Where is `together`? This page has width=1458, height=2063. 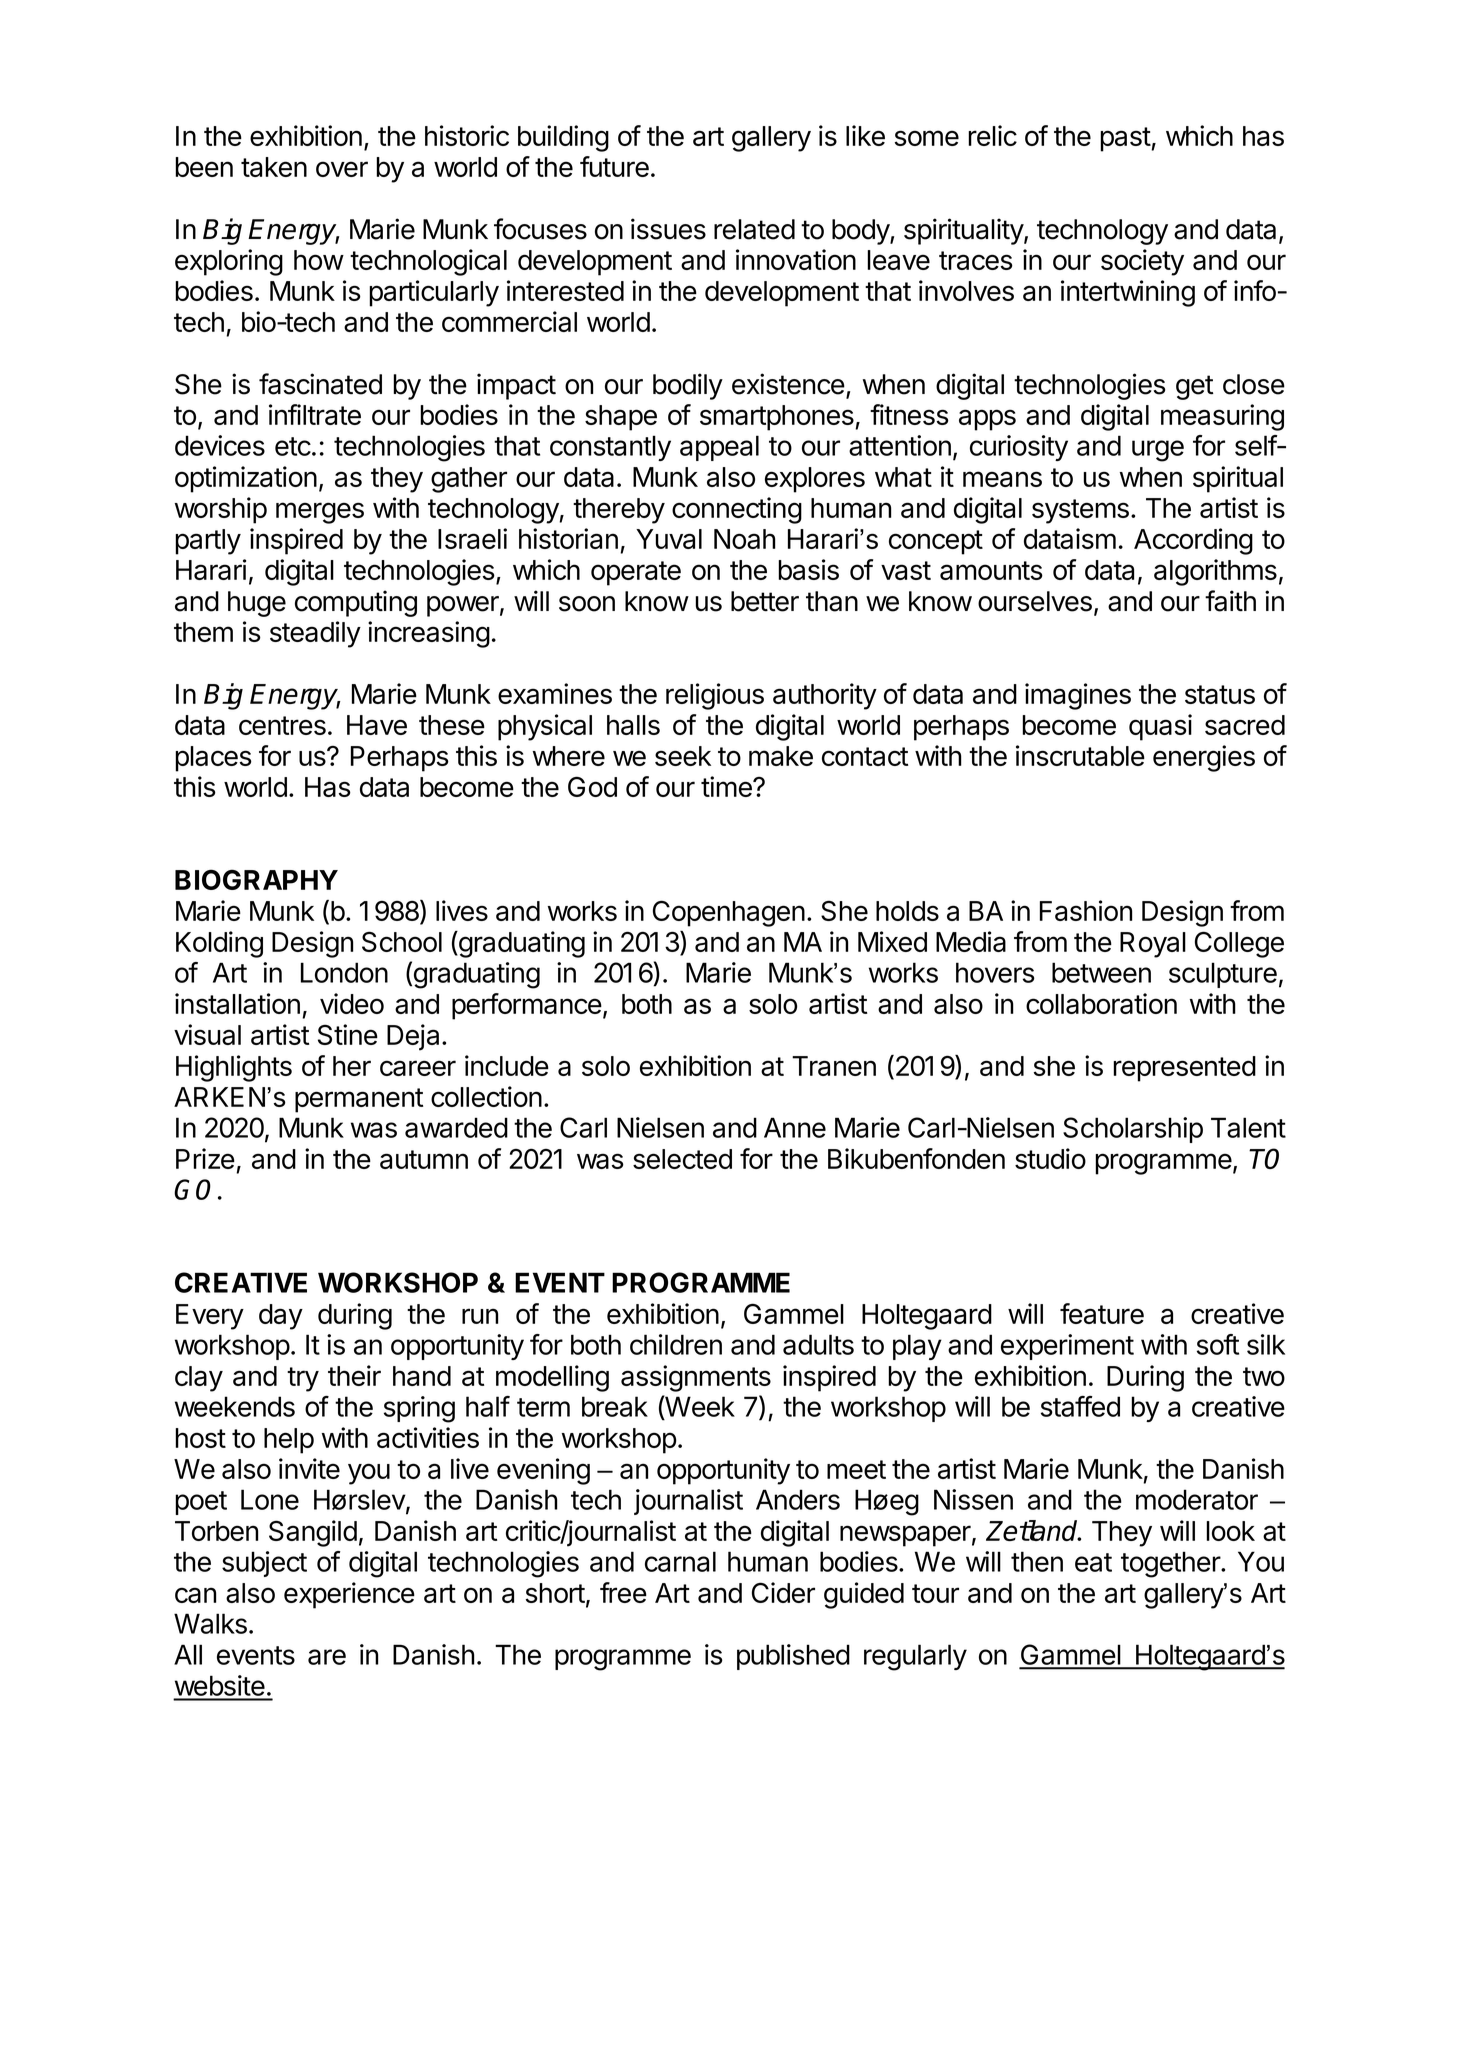 together is located at coordinates (1171, 1564).
